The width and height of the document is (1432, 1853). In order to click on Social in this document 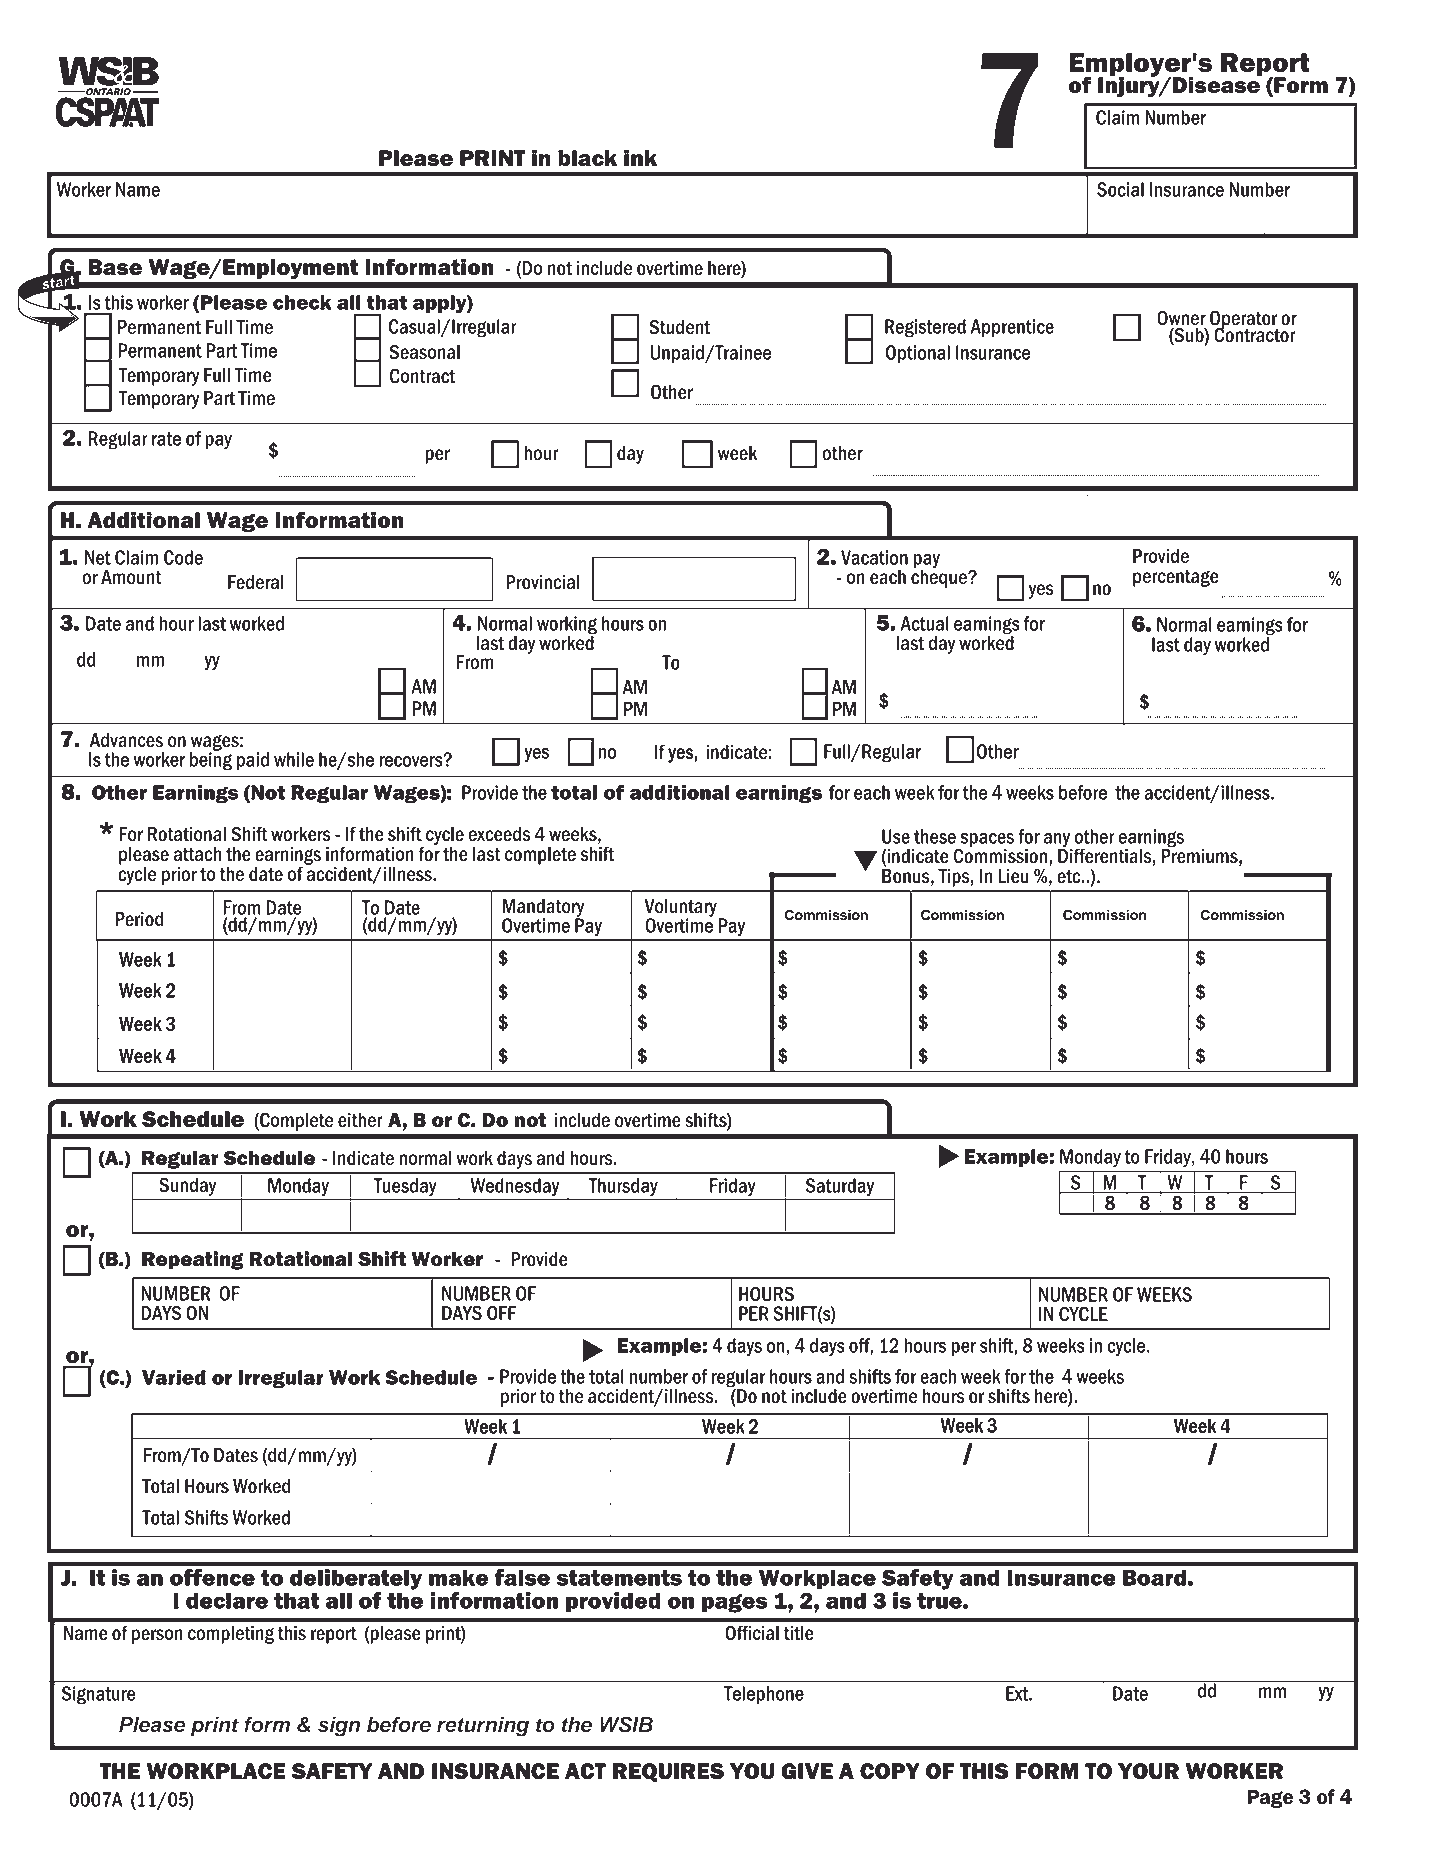, I will do `click(1120, 189)`.
